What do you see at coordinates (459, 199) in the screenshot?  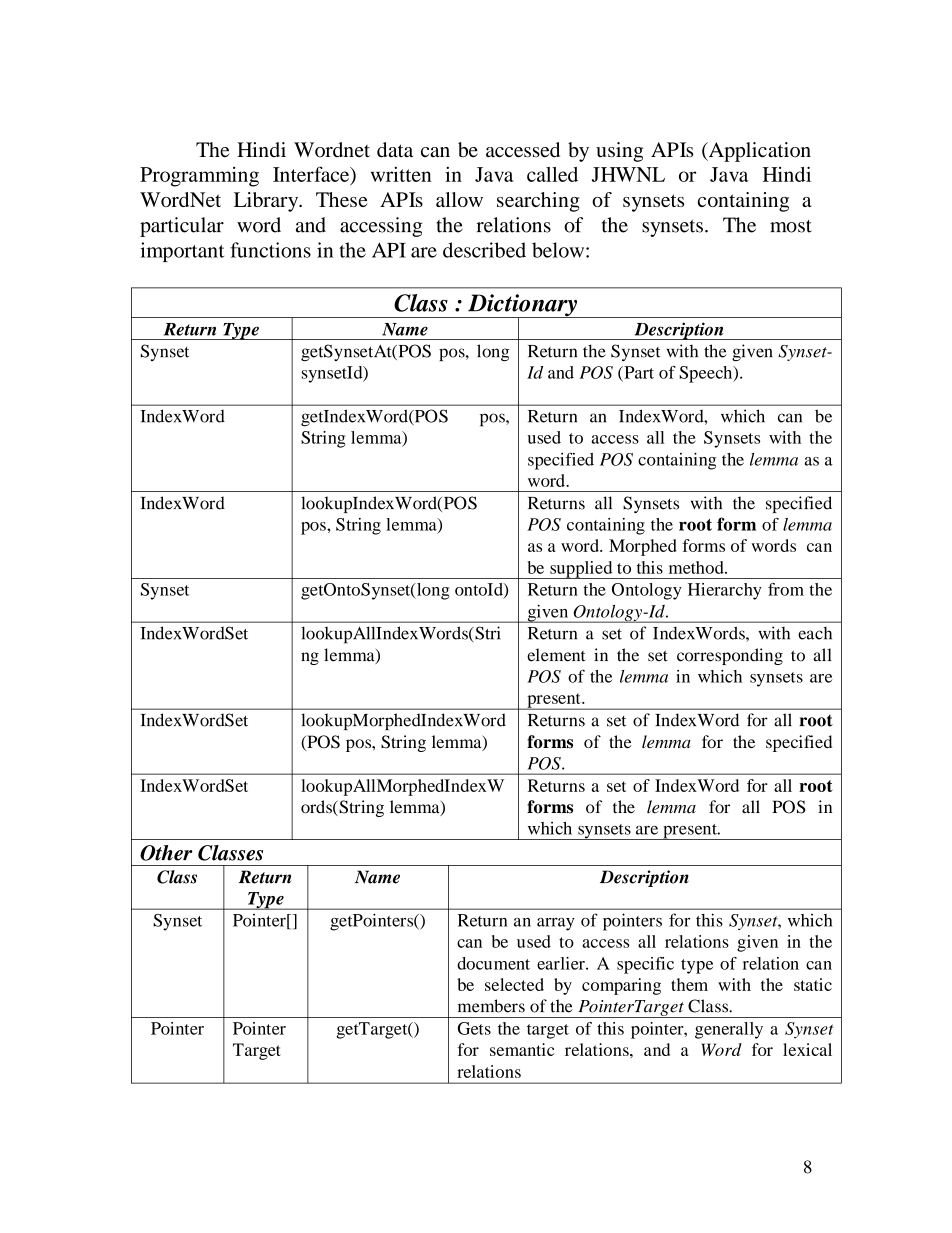 I see `allow` at bounding box center [459, 199].
